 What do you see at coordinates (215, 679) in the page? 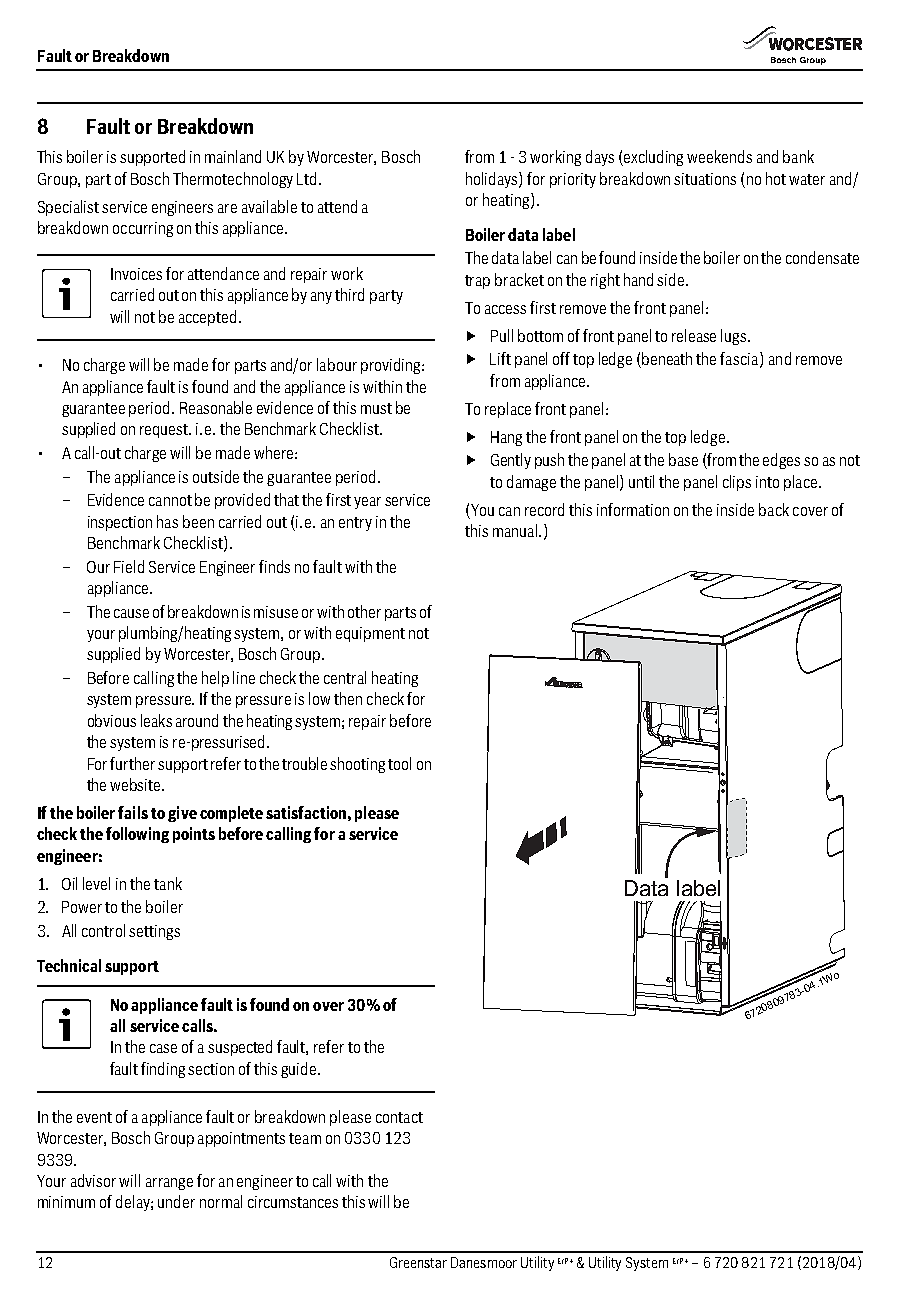
I see `help` at bounding box center [215, 679].
